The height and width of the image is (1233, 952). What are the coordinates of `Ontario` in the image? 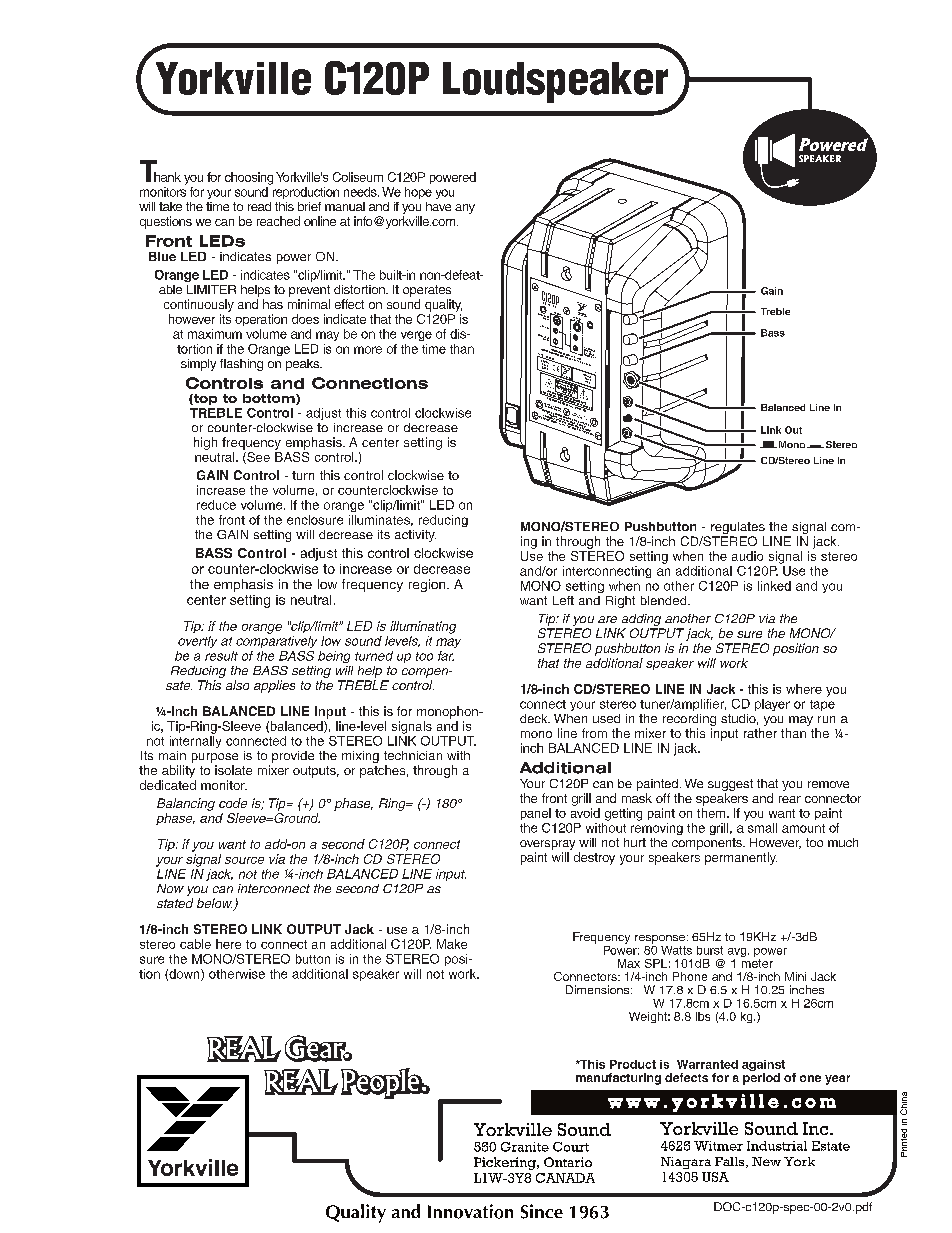 It's located at (568, 1162).
